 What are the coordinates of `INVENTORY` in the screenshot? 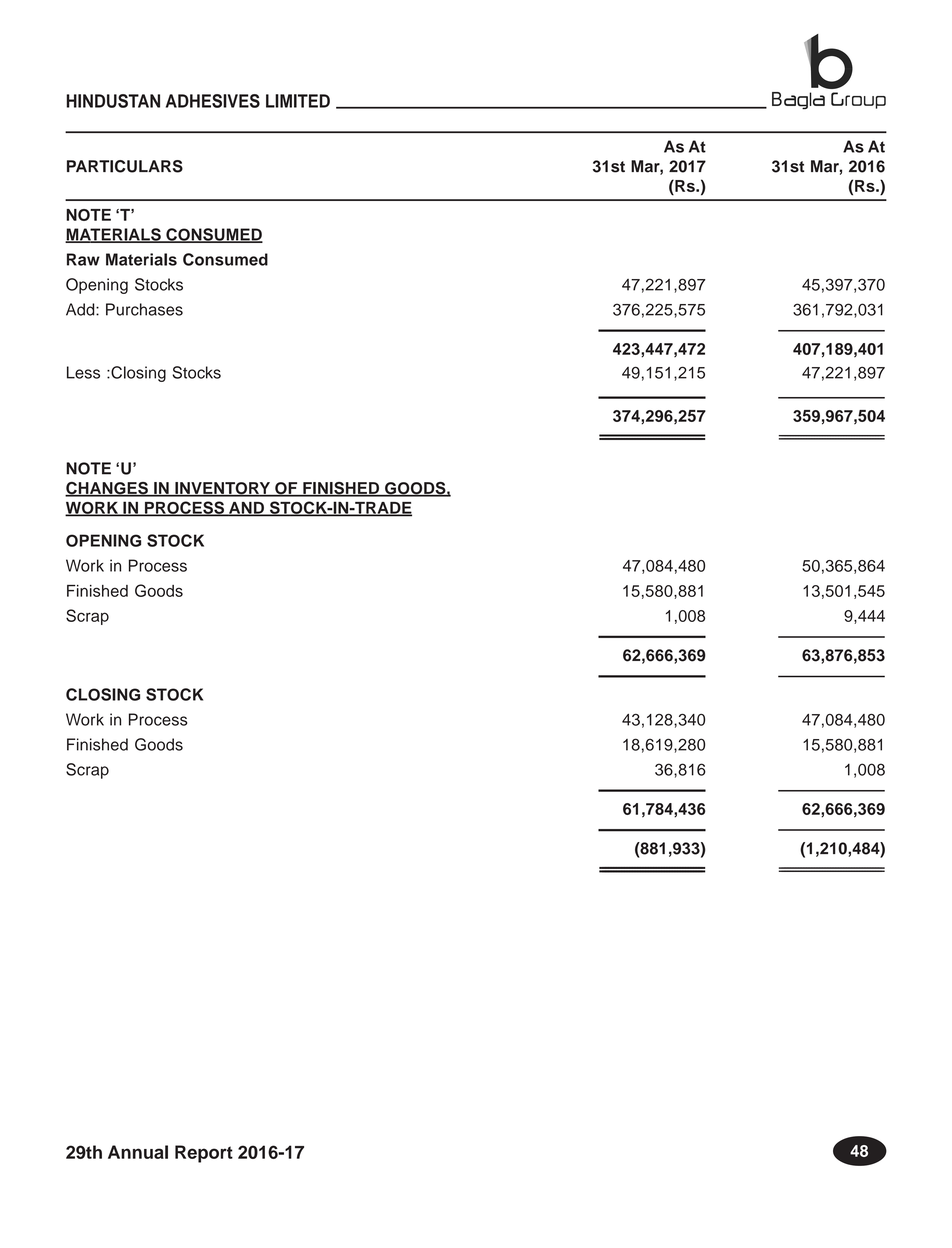 It's located at (223, 489).
